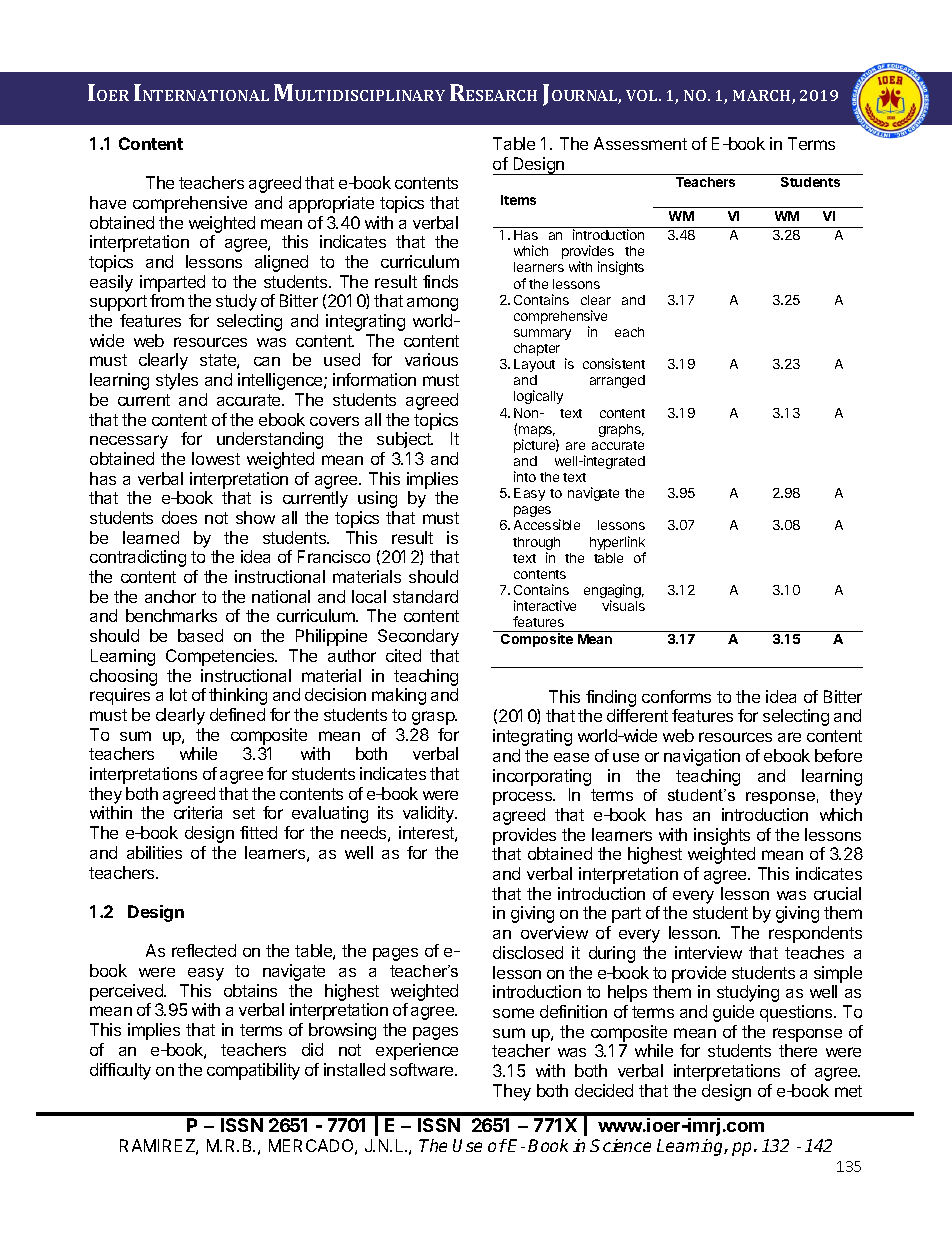 This document has width=952, height=1233. Describe the element at coordinates (204, 950) in the document. I see `reflected` at that location.
